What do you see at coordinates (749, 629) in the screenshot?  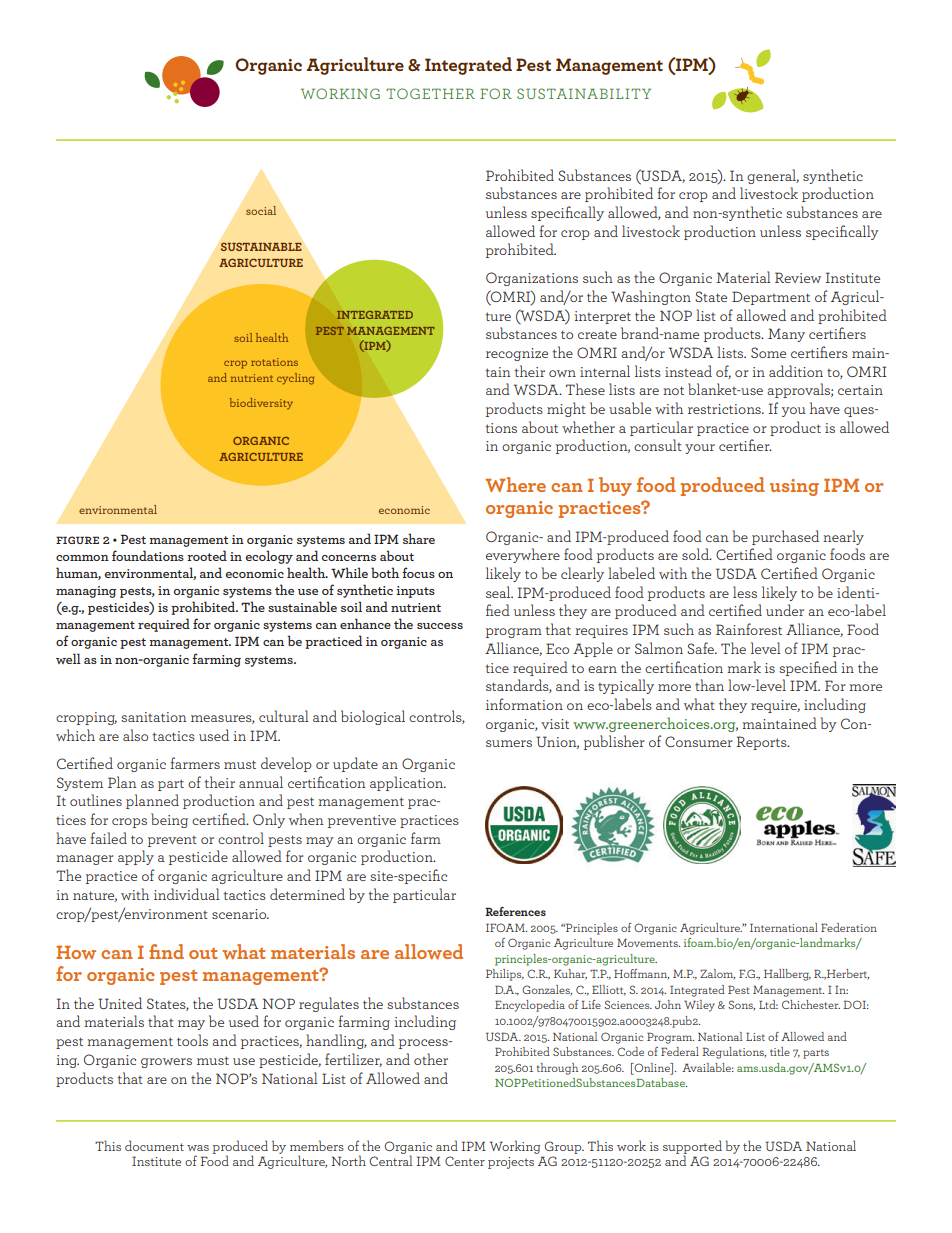 I see `Rainforest` at bounding box center [749, 629].
